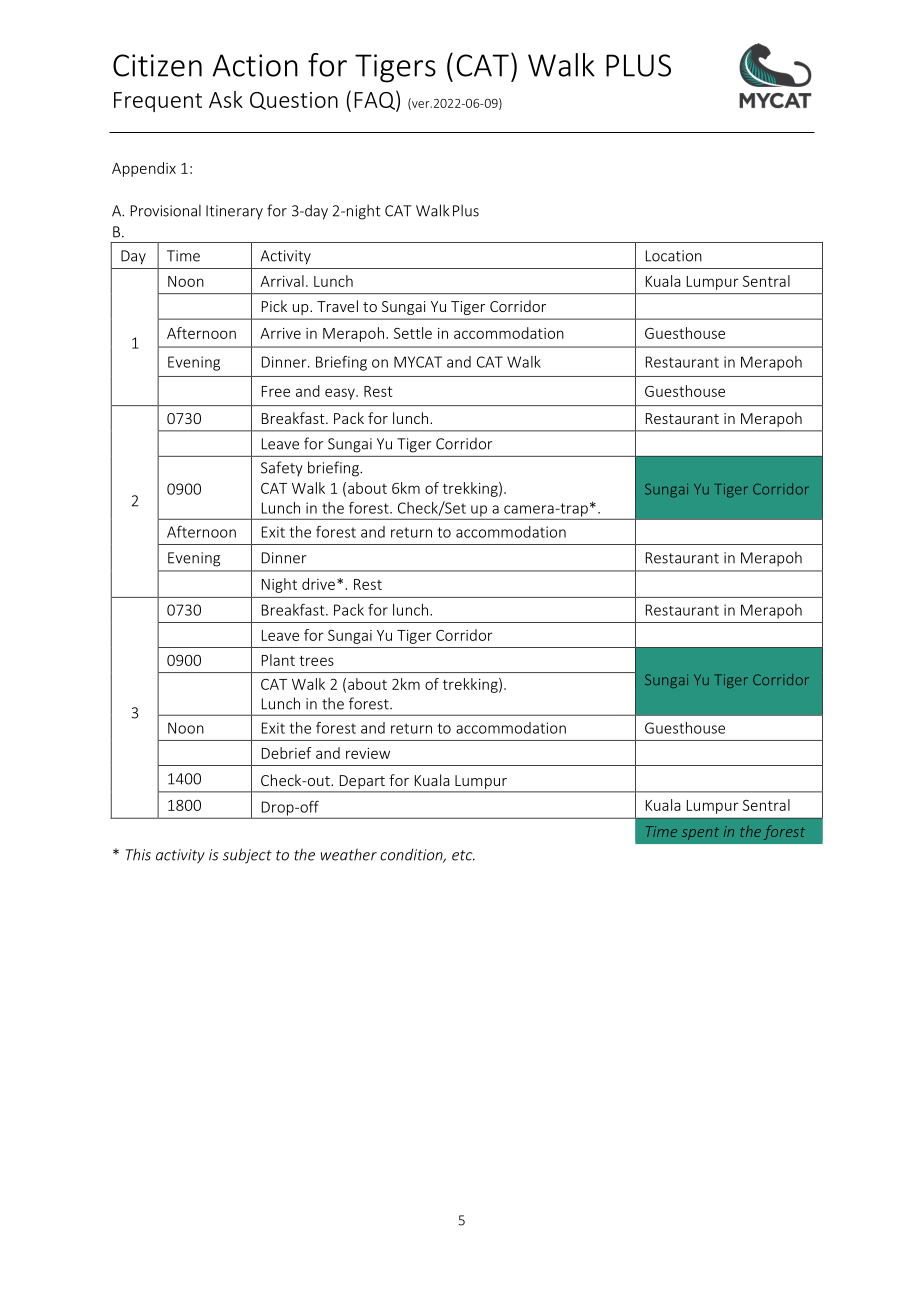 The image size is (924, 1307). What do you see at coordinates (674, 256) in the screenshot?
I see `Location` at bounding box center [674, 256].
